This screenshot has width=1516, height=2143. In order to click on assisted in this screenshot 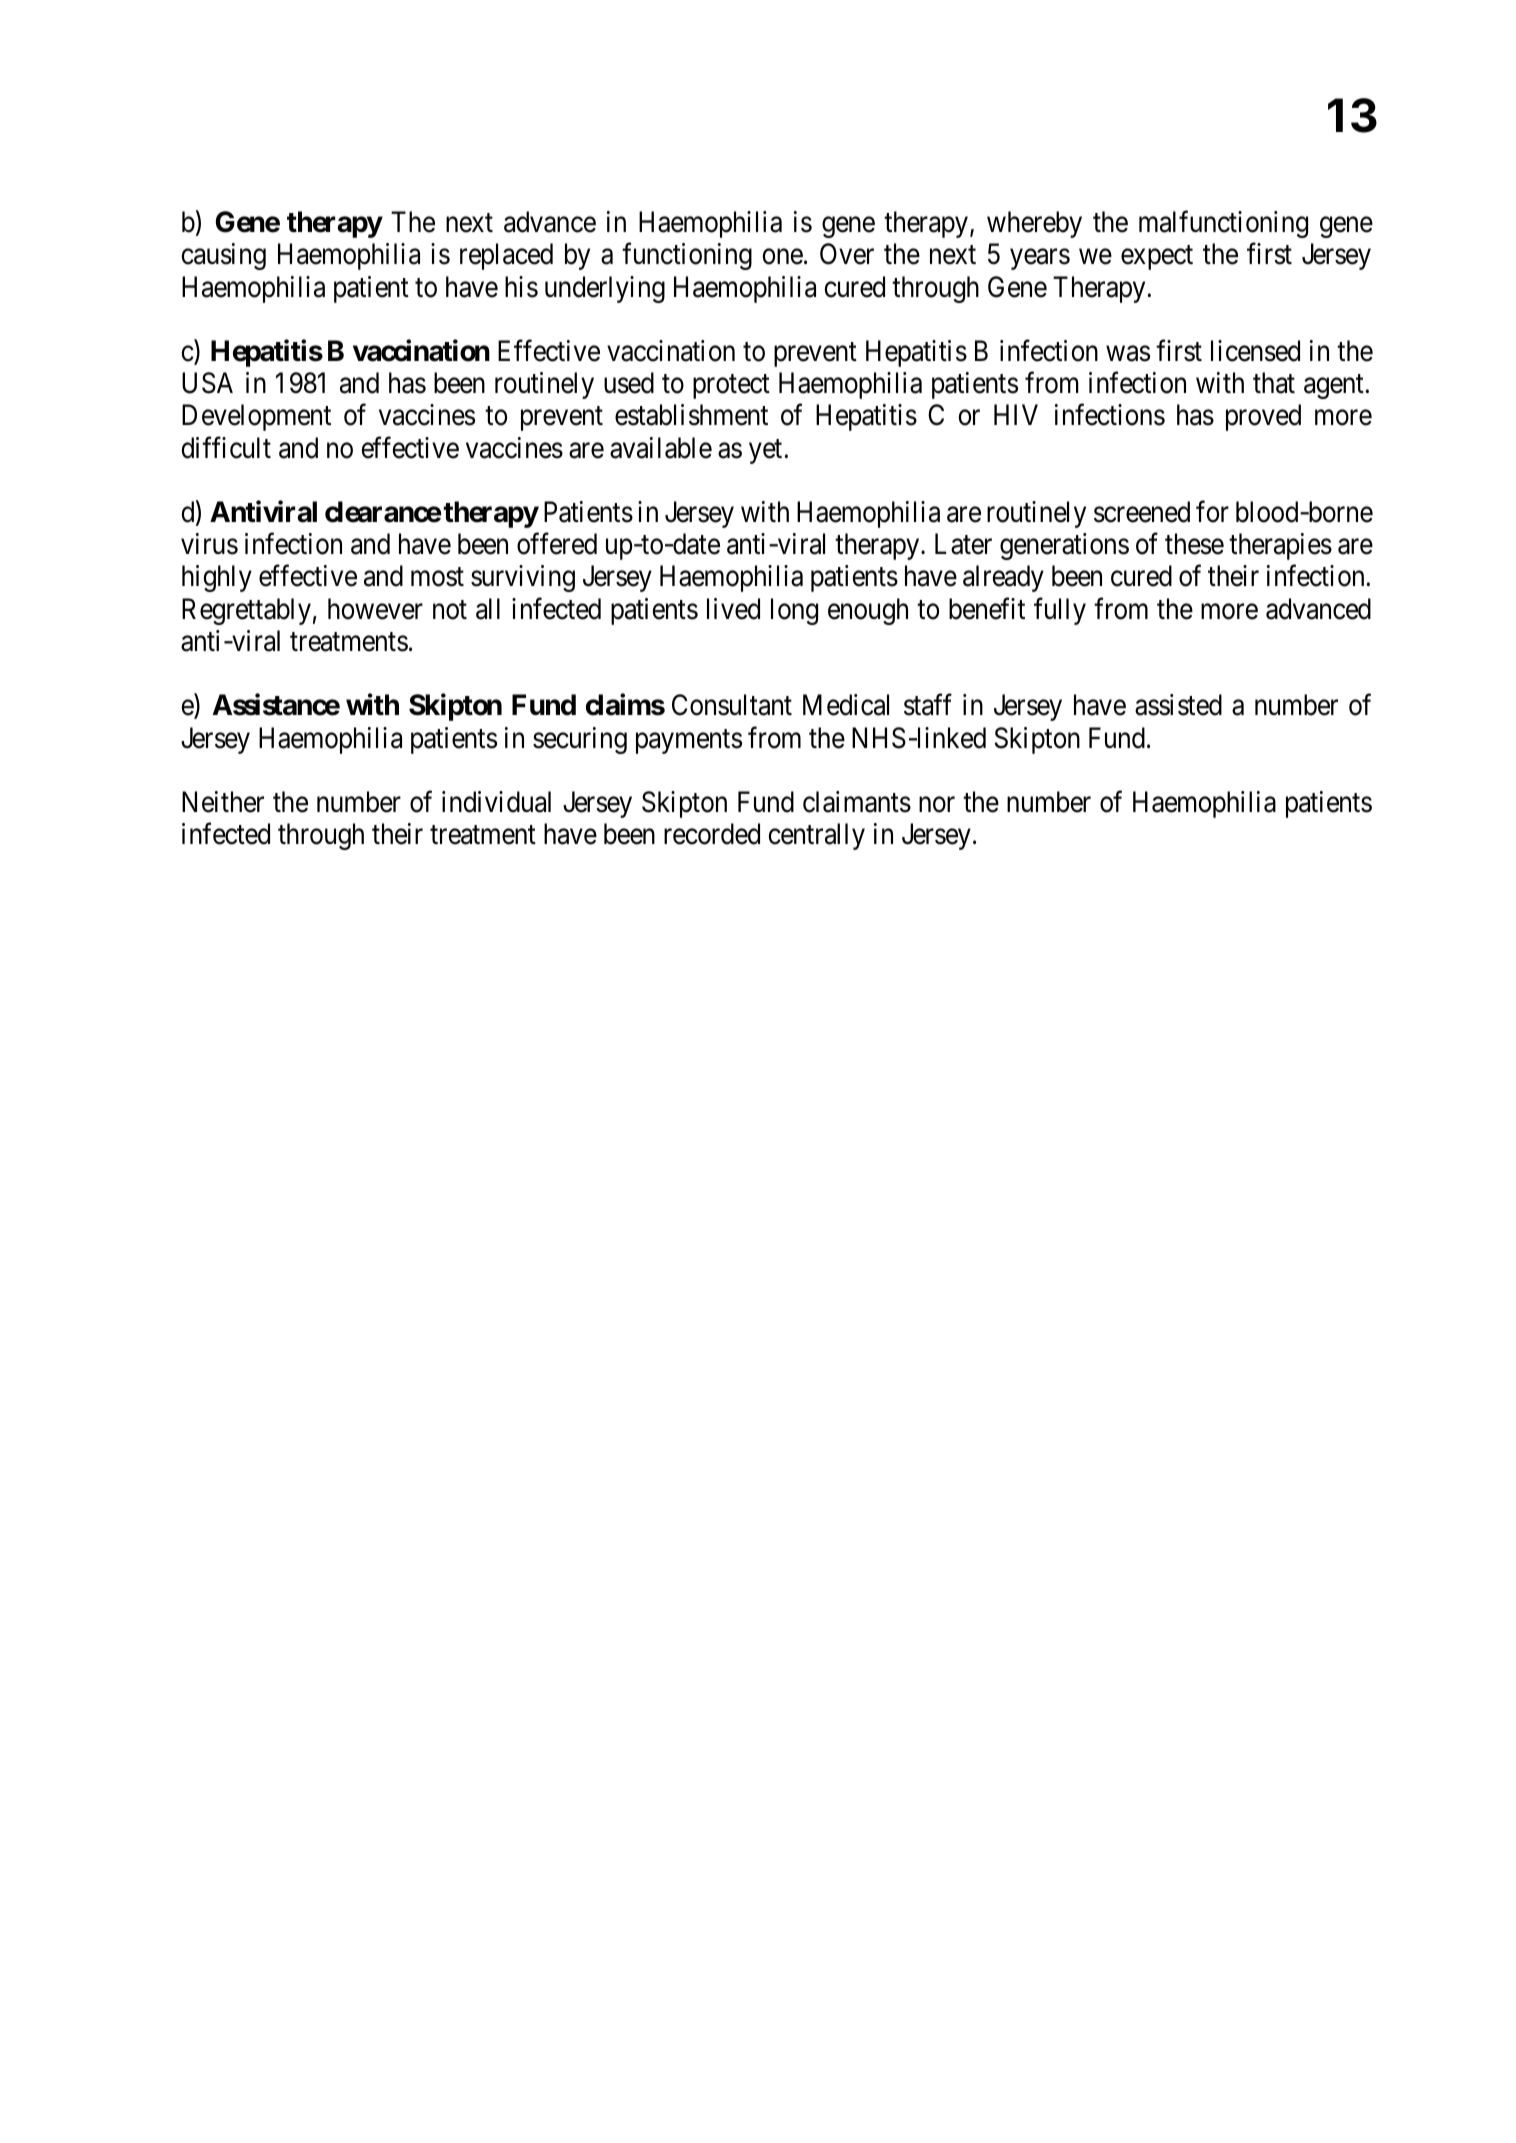, I will do `click(1178, 705)`.
